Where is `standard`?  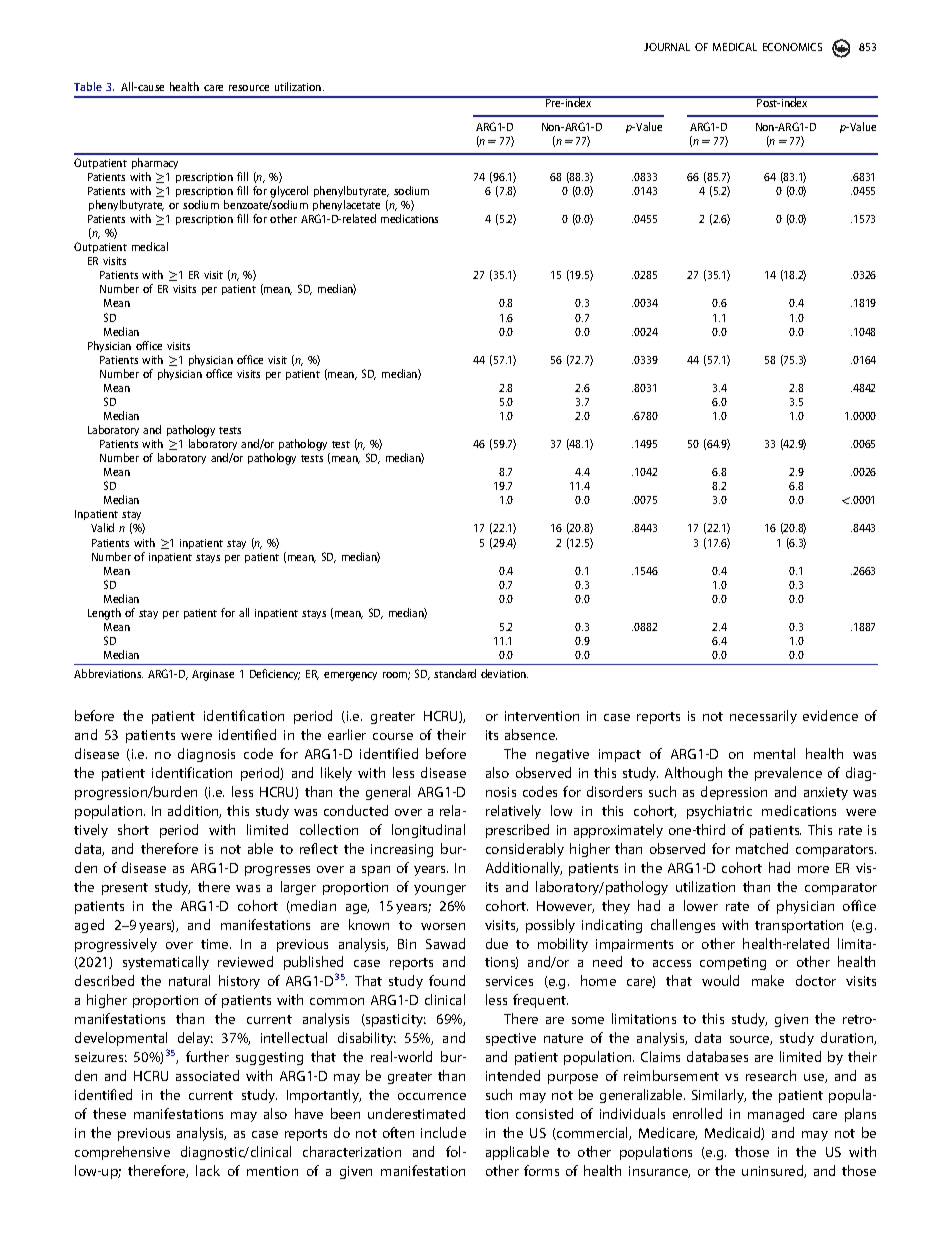
standard is located at coordinates (455, 673).
